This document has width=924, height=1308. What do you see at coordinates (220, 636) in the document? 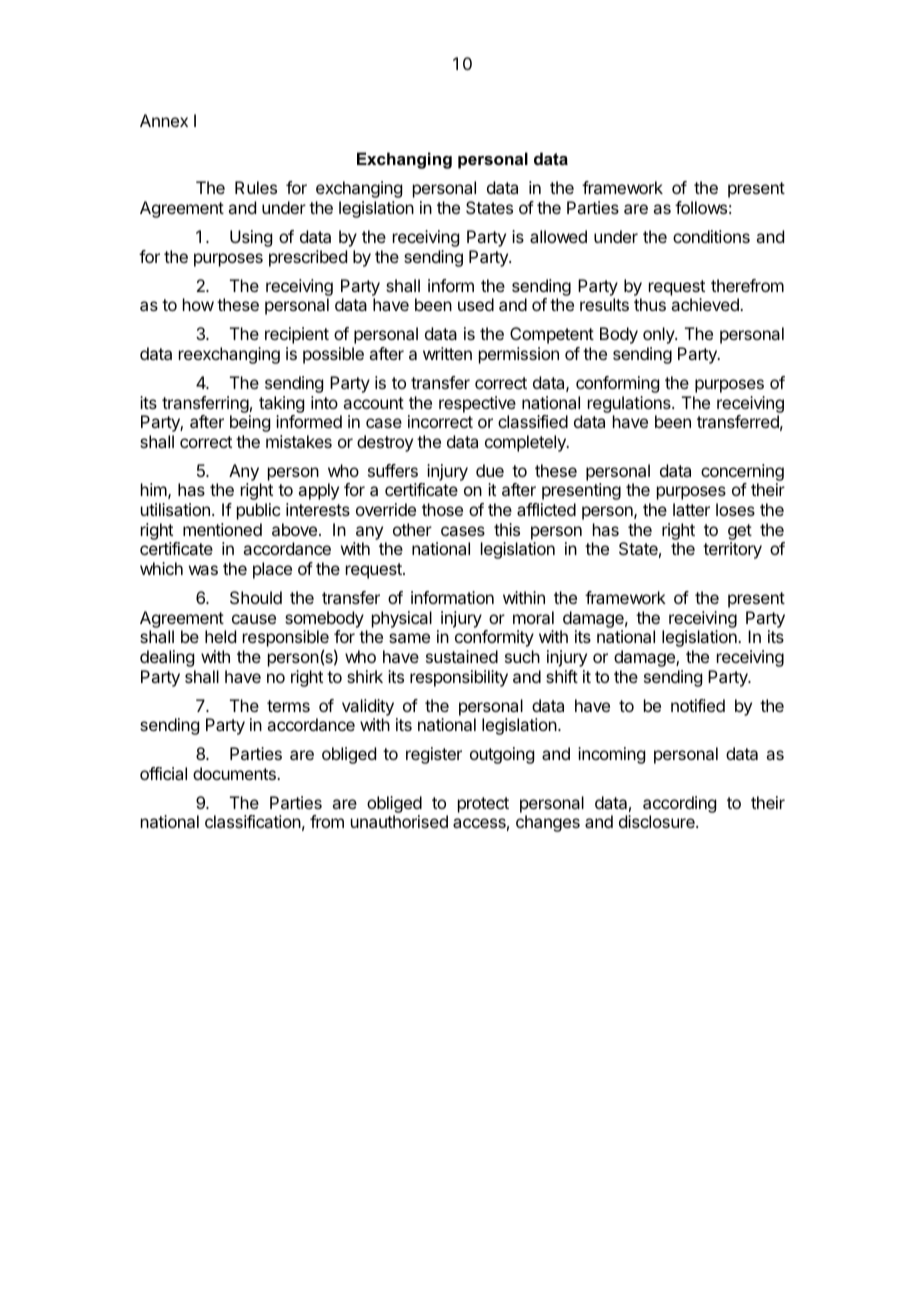
I see `held` at bounding box center [220, 636].
